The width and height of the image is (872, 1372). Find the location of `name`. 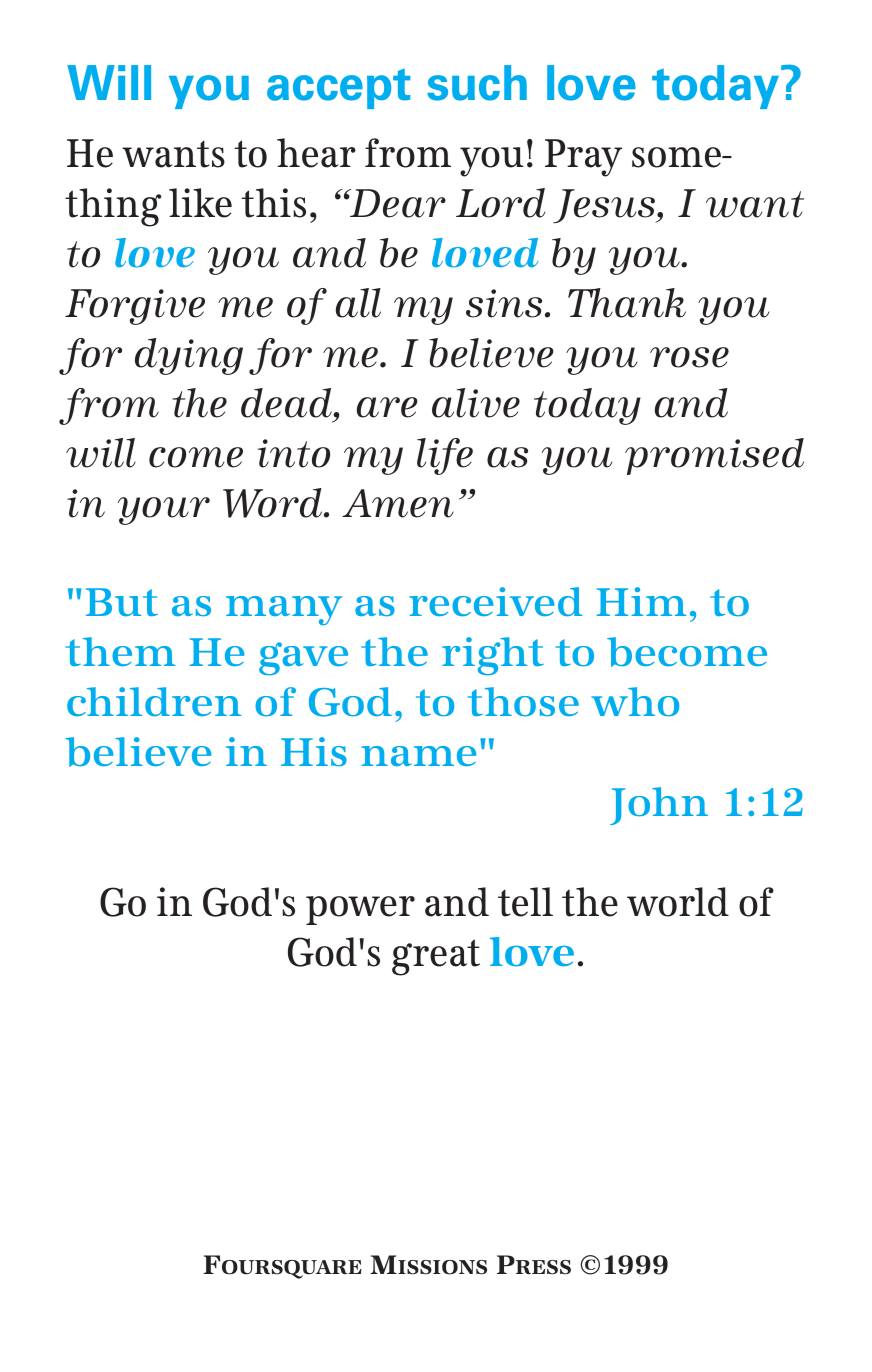

name is located at coordinates (418, 756).
